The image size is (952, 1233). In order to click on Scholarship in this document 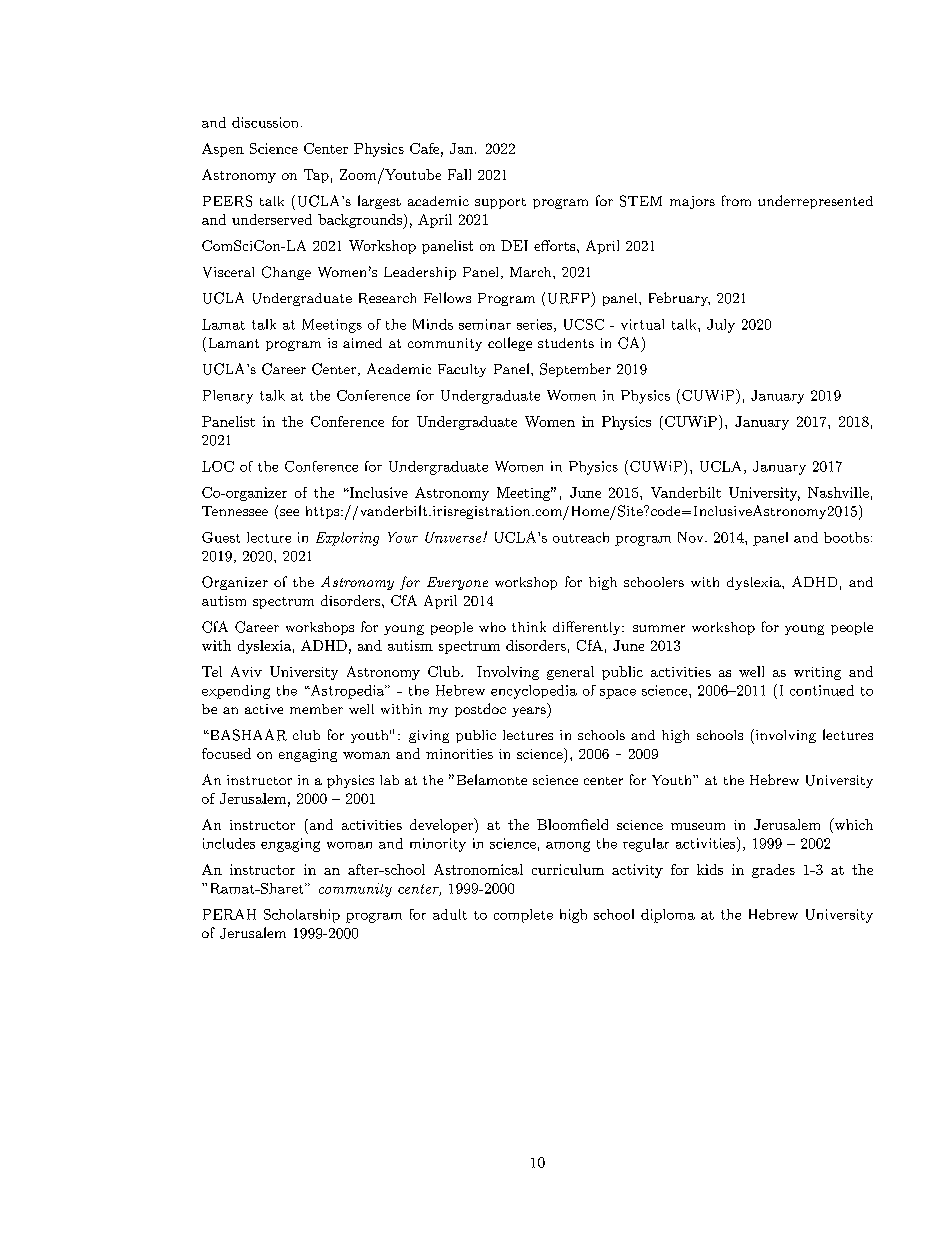, I will do `click(302, 916)`.
